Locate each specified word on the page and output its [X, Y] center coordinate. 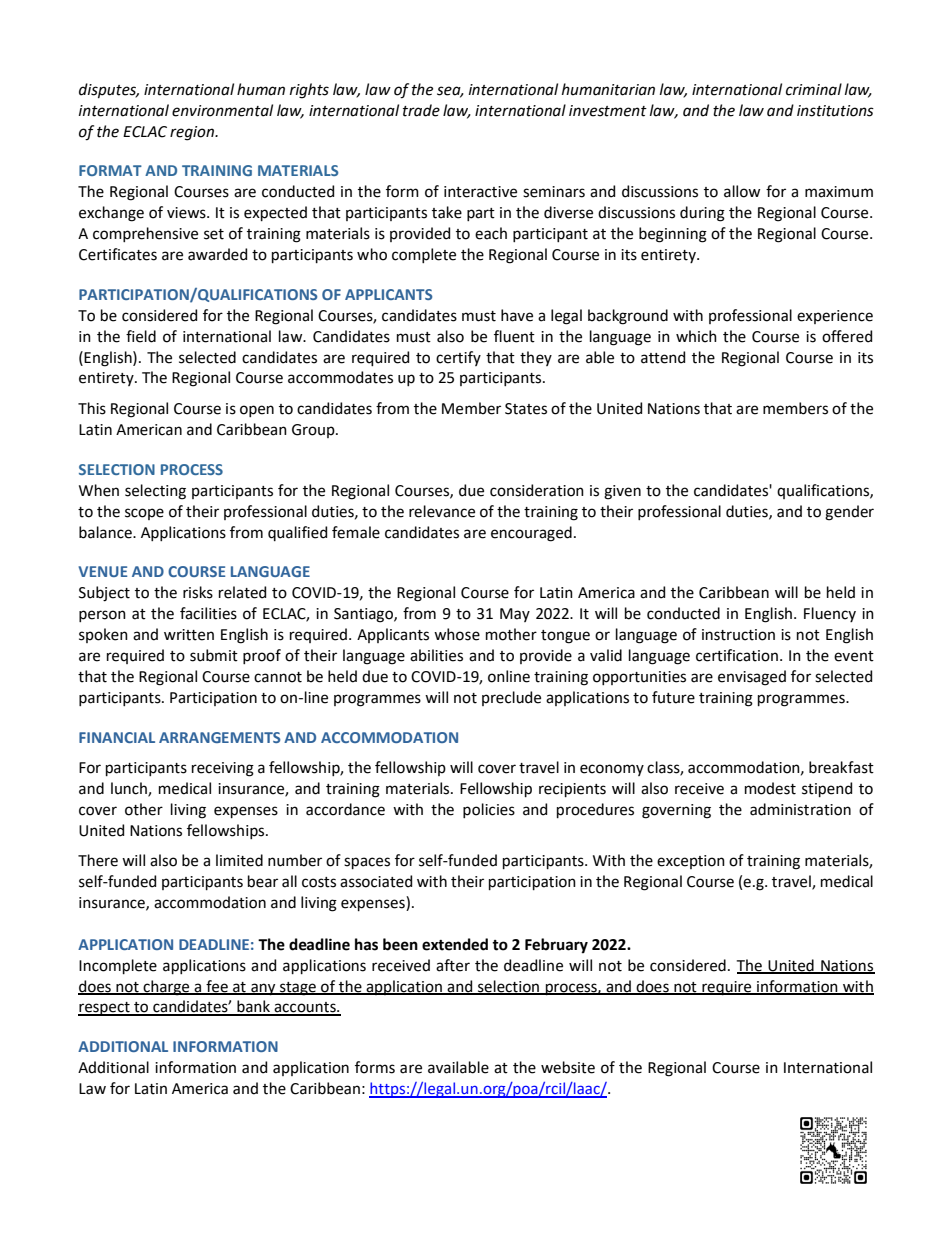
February [556, 946]
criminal [814, 89]
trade [421, 110]
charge [166, 988]
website [568, 1067]
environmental [222, 110]
